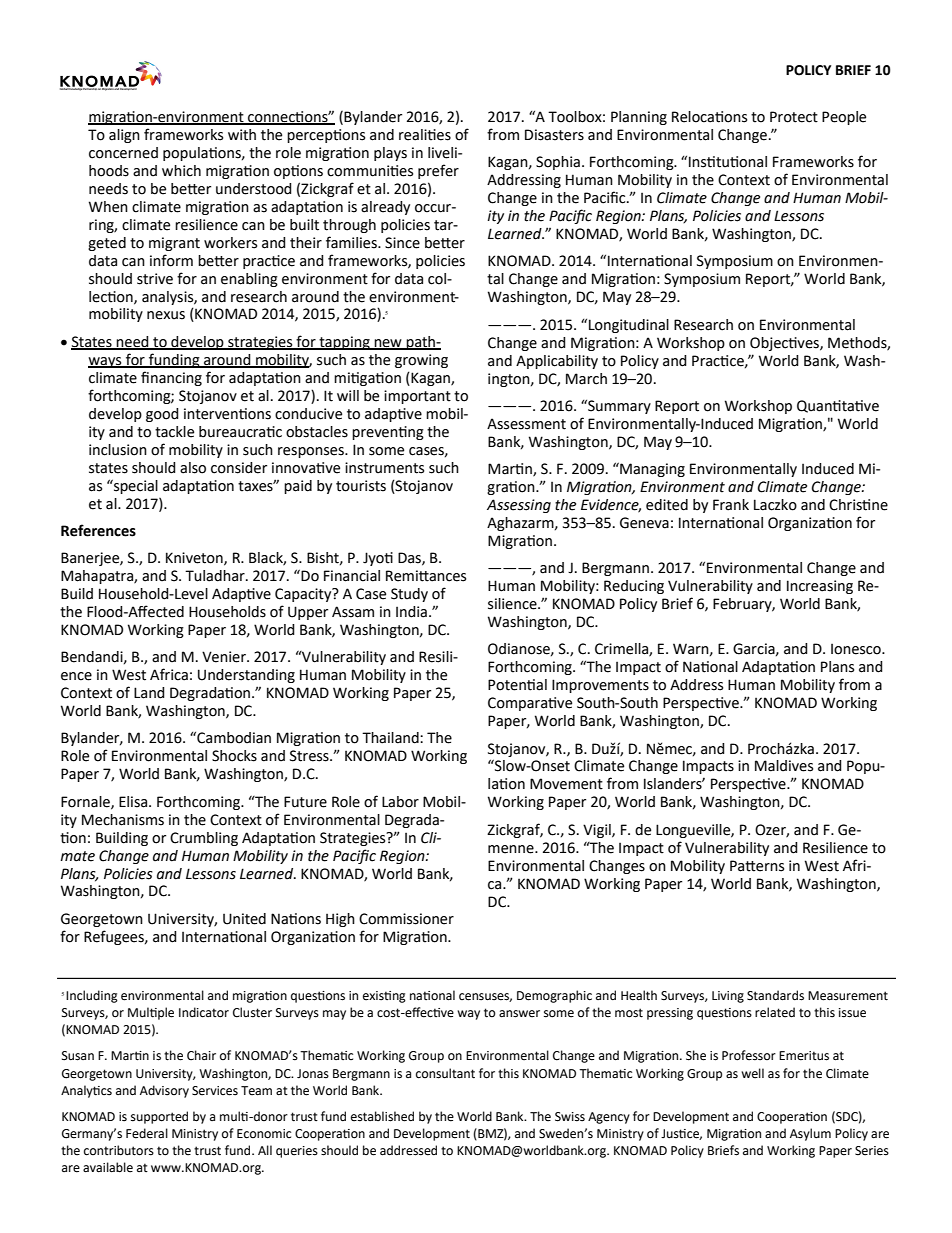  What do you see at coordinates (757, 866) in the document?
I see `Patterns` at bounding box center [757, 866].
